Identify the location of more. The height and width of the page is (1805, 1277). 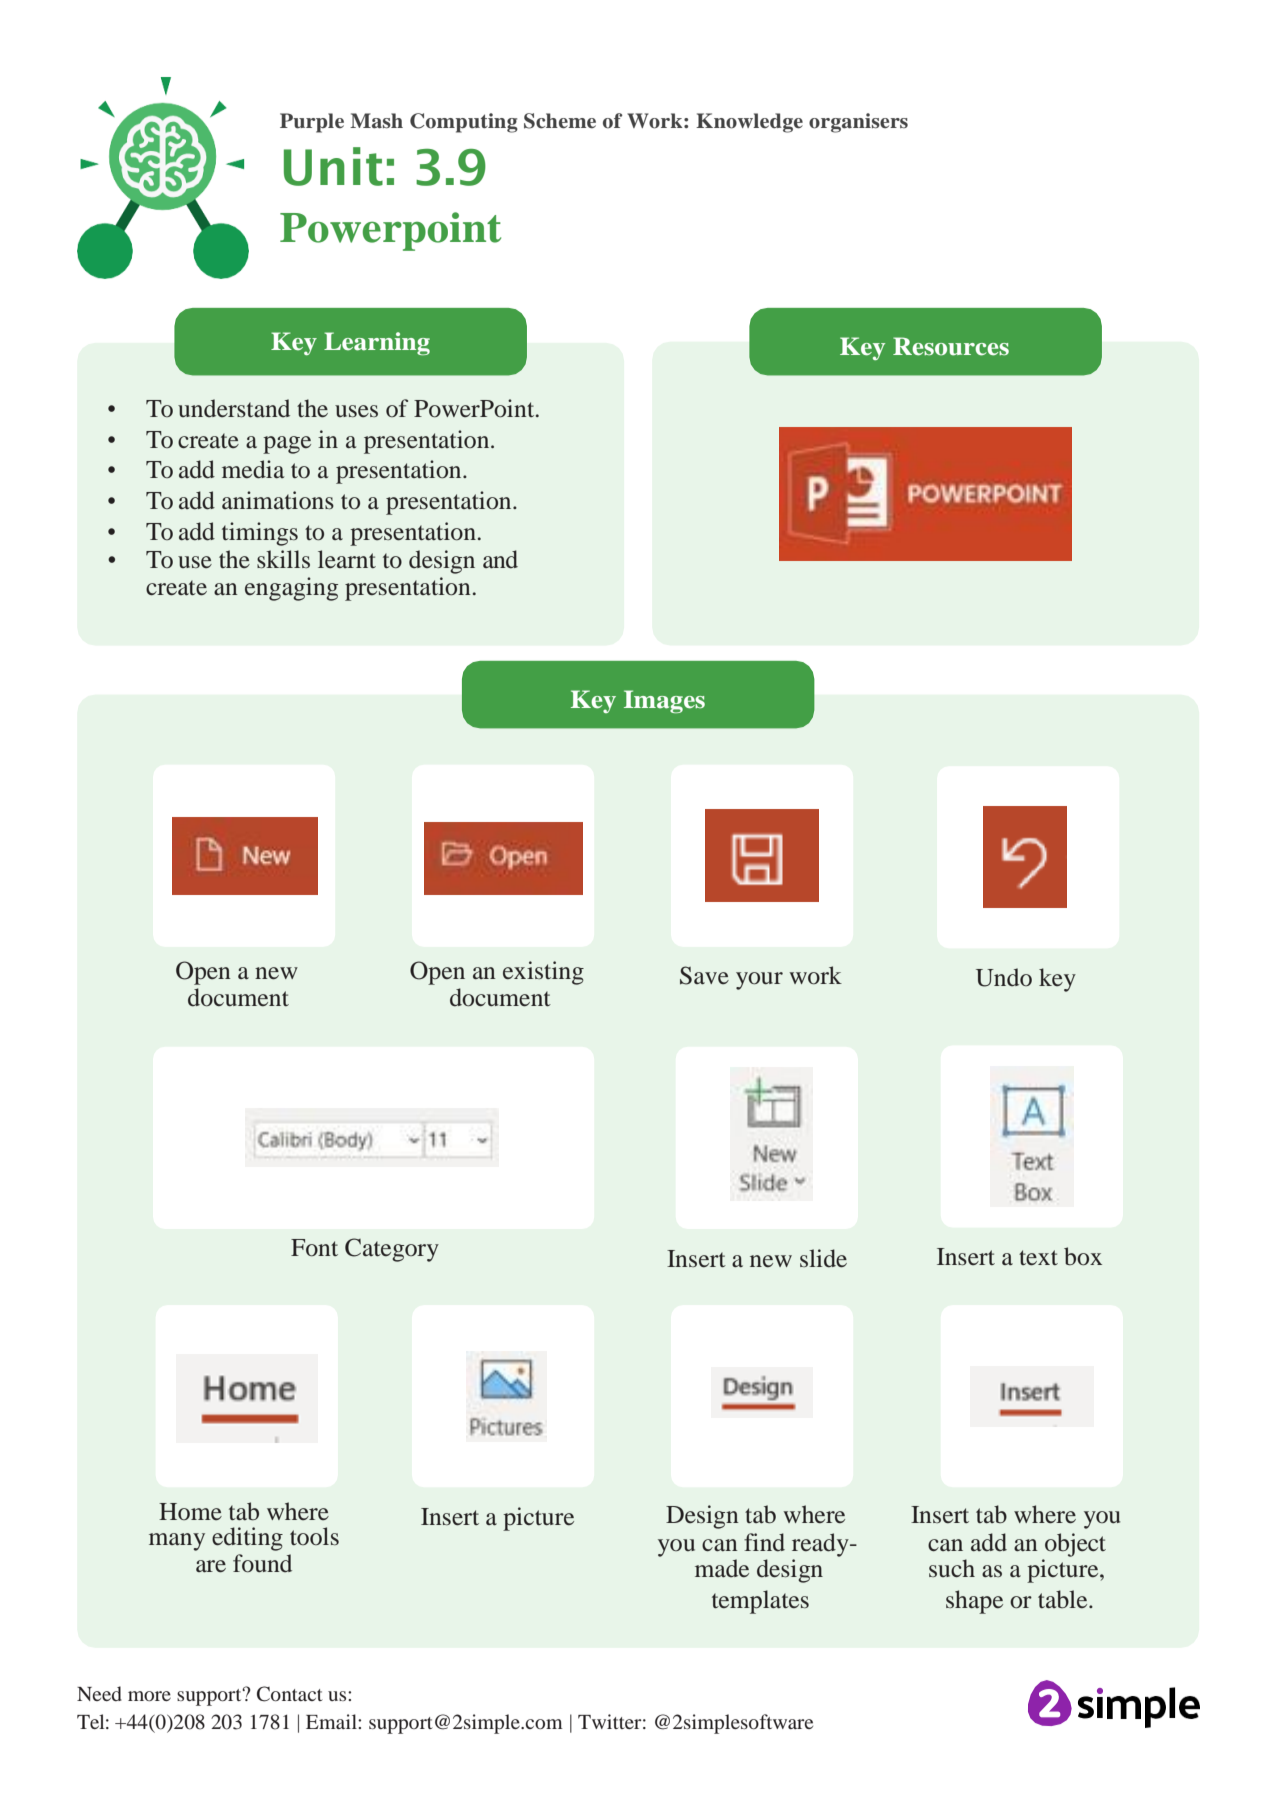
(149, 1696).
